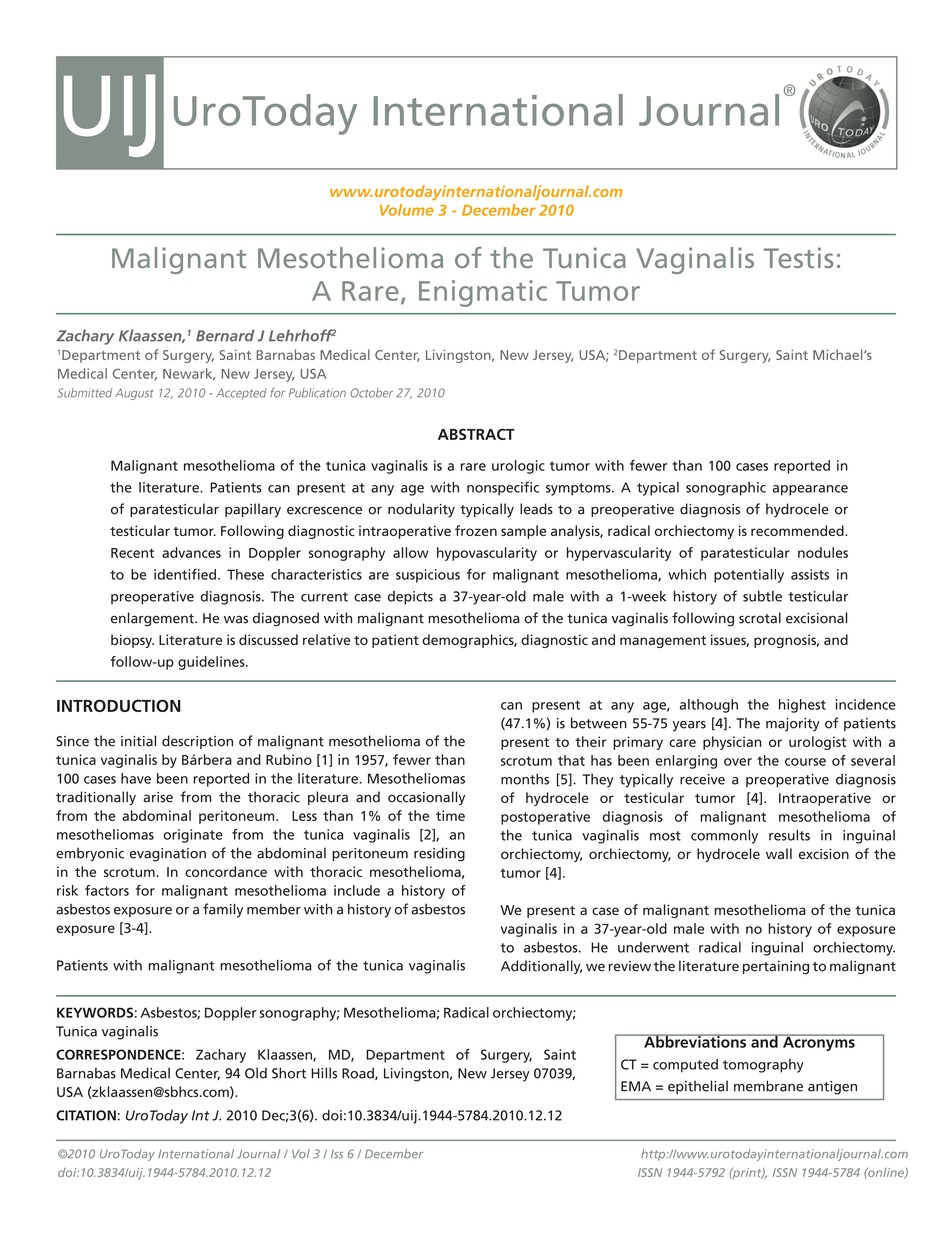  I want to click on Volume, so click(407, 210).
